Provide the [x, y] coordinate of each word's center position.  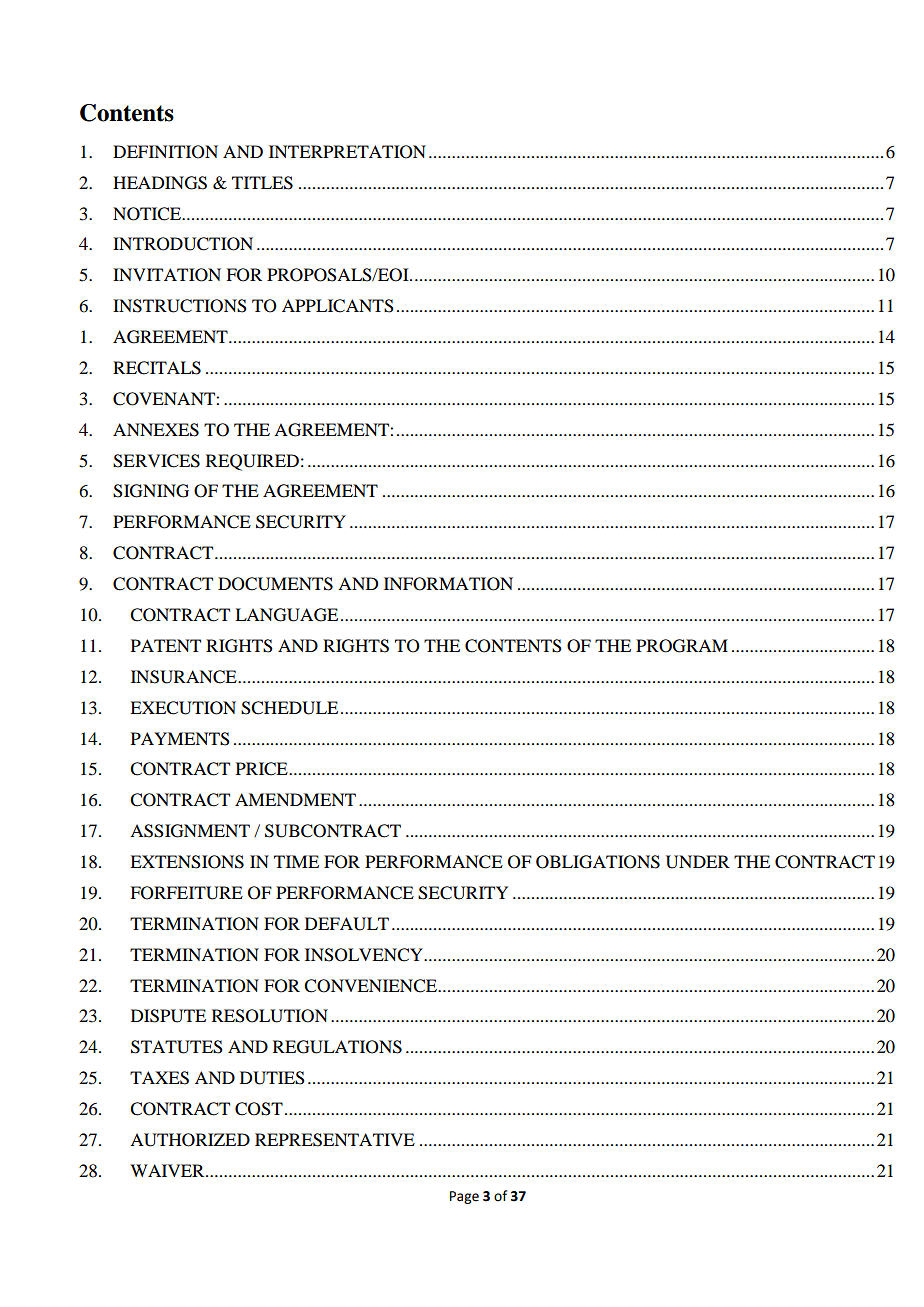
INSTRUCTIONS [180, 306]
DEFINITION [165, 152]
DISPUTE [168, 1016]
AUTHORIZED [190, 1140]
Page [464, 1197]
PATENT [166, 645]
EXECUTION [183, 708]
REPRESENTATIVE [335, 1140]
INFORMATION [448, 584]
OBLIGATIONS [598, 862]
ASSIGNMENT [190, 831]
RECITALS [157, 368]
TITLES [262, 183]
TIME [296, 861]
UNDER [698, 862]
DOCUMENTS [275, 584]
